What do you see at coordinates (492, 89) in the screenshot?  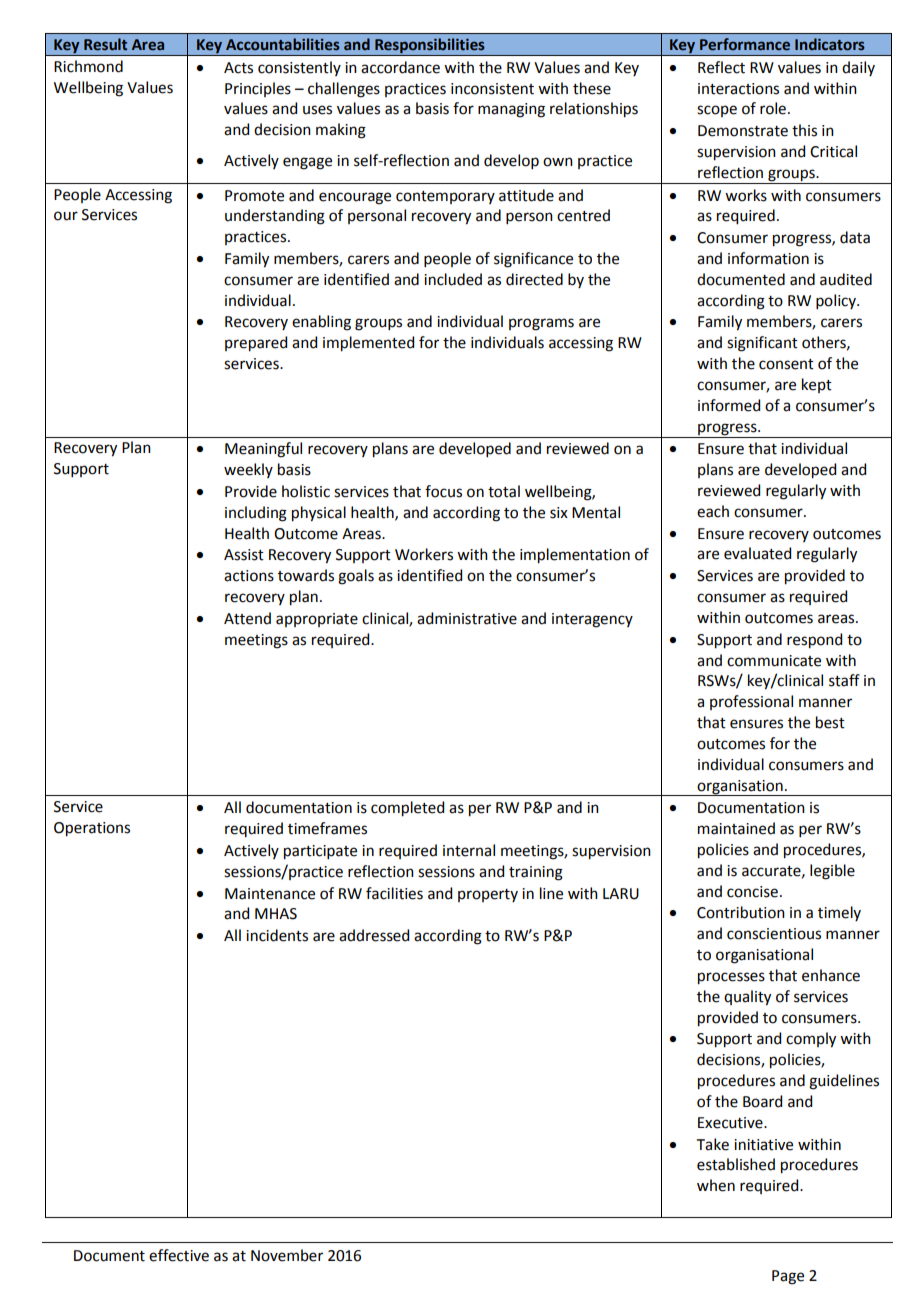 I see `inconsistent` at bounding box center [492, 89].
